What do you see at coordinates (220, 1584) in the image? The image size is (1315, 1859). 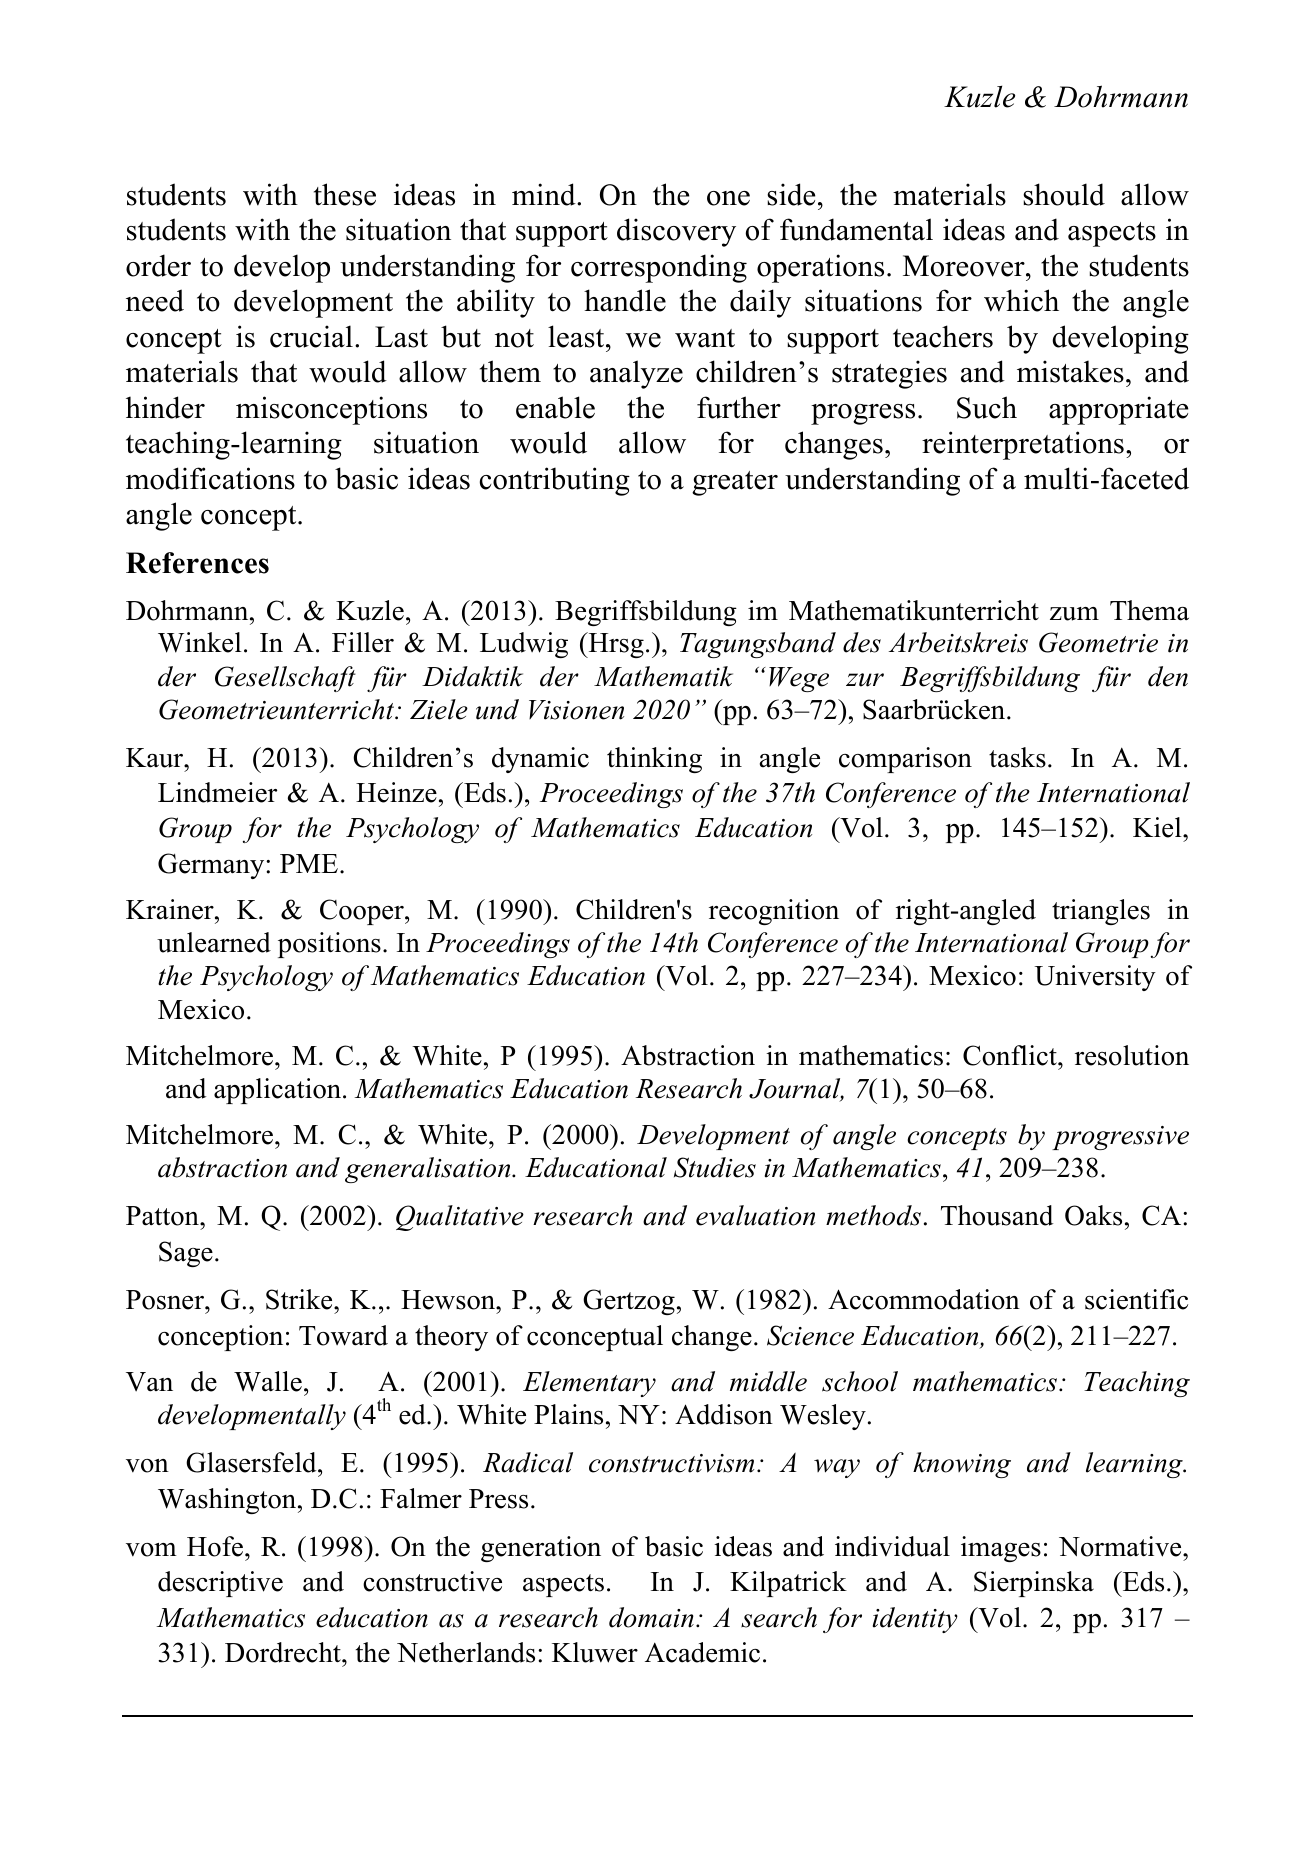 I see `descriptive` at bounding box center [220, 1584].
